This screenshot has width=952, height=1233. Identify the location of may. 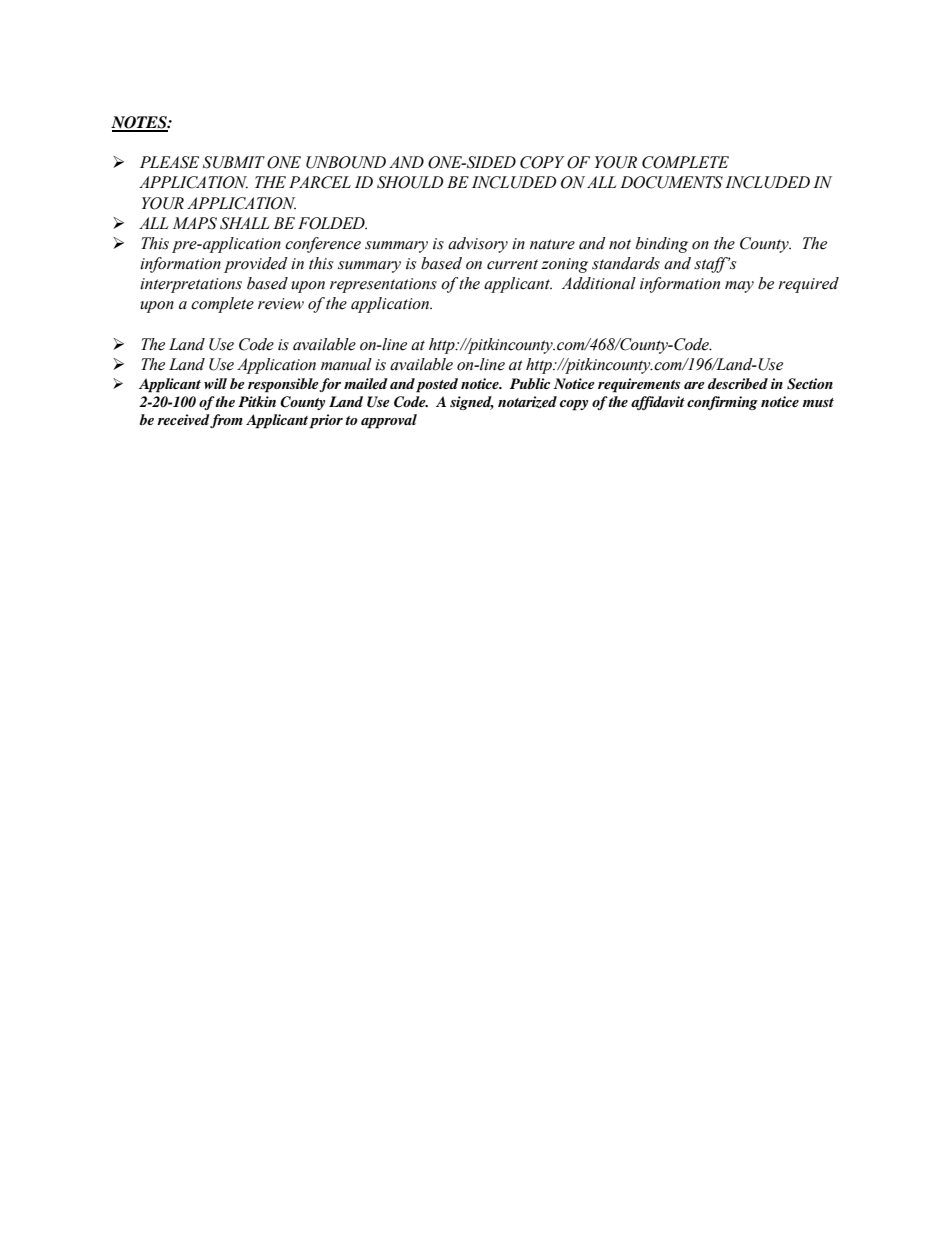
(739, 287).
